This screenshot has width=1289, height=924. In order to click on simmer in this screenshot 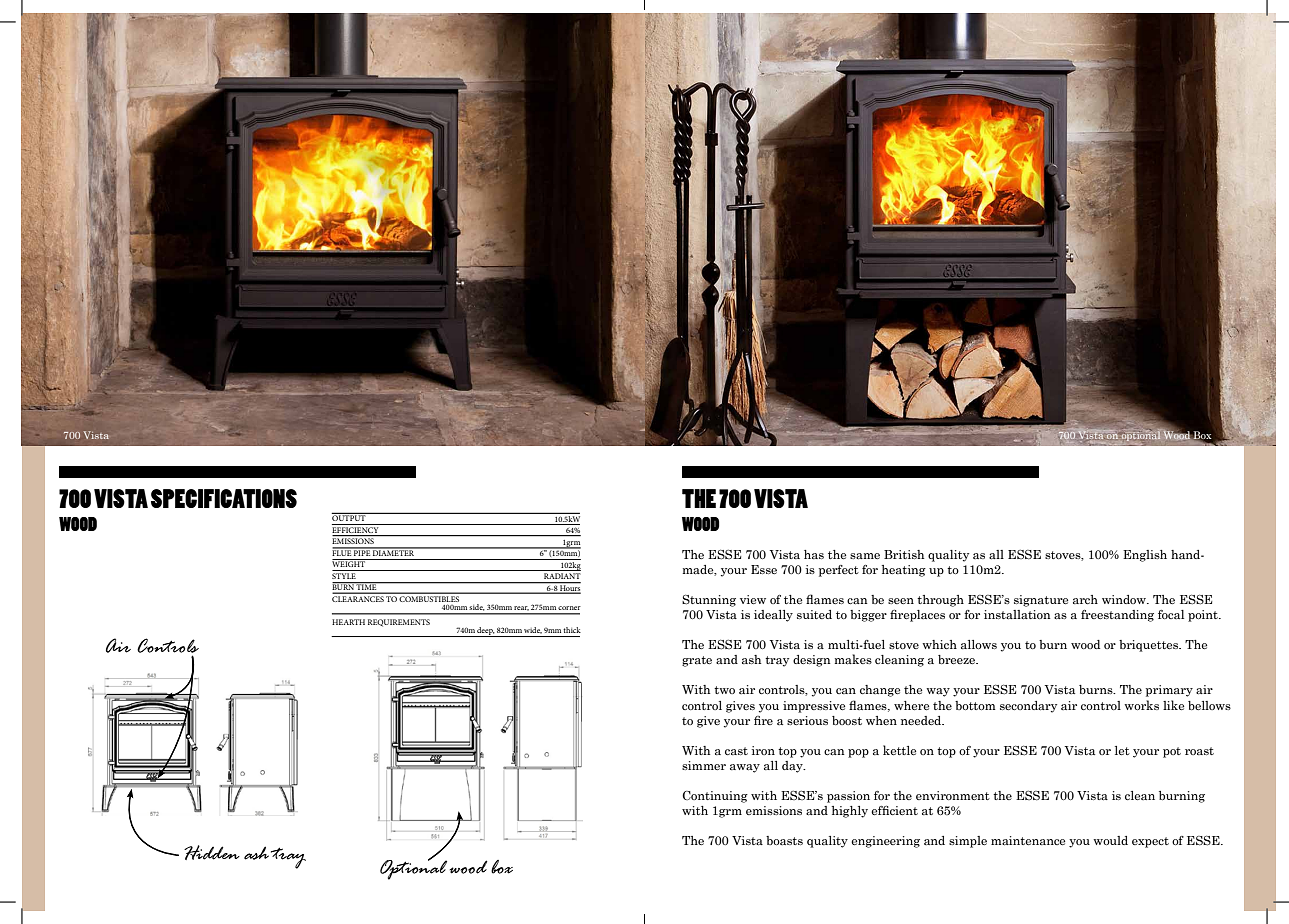, I will do `click(704, 765)`.
